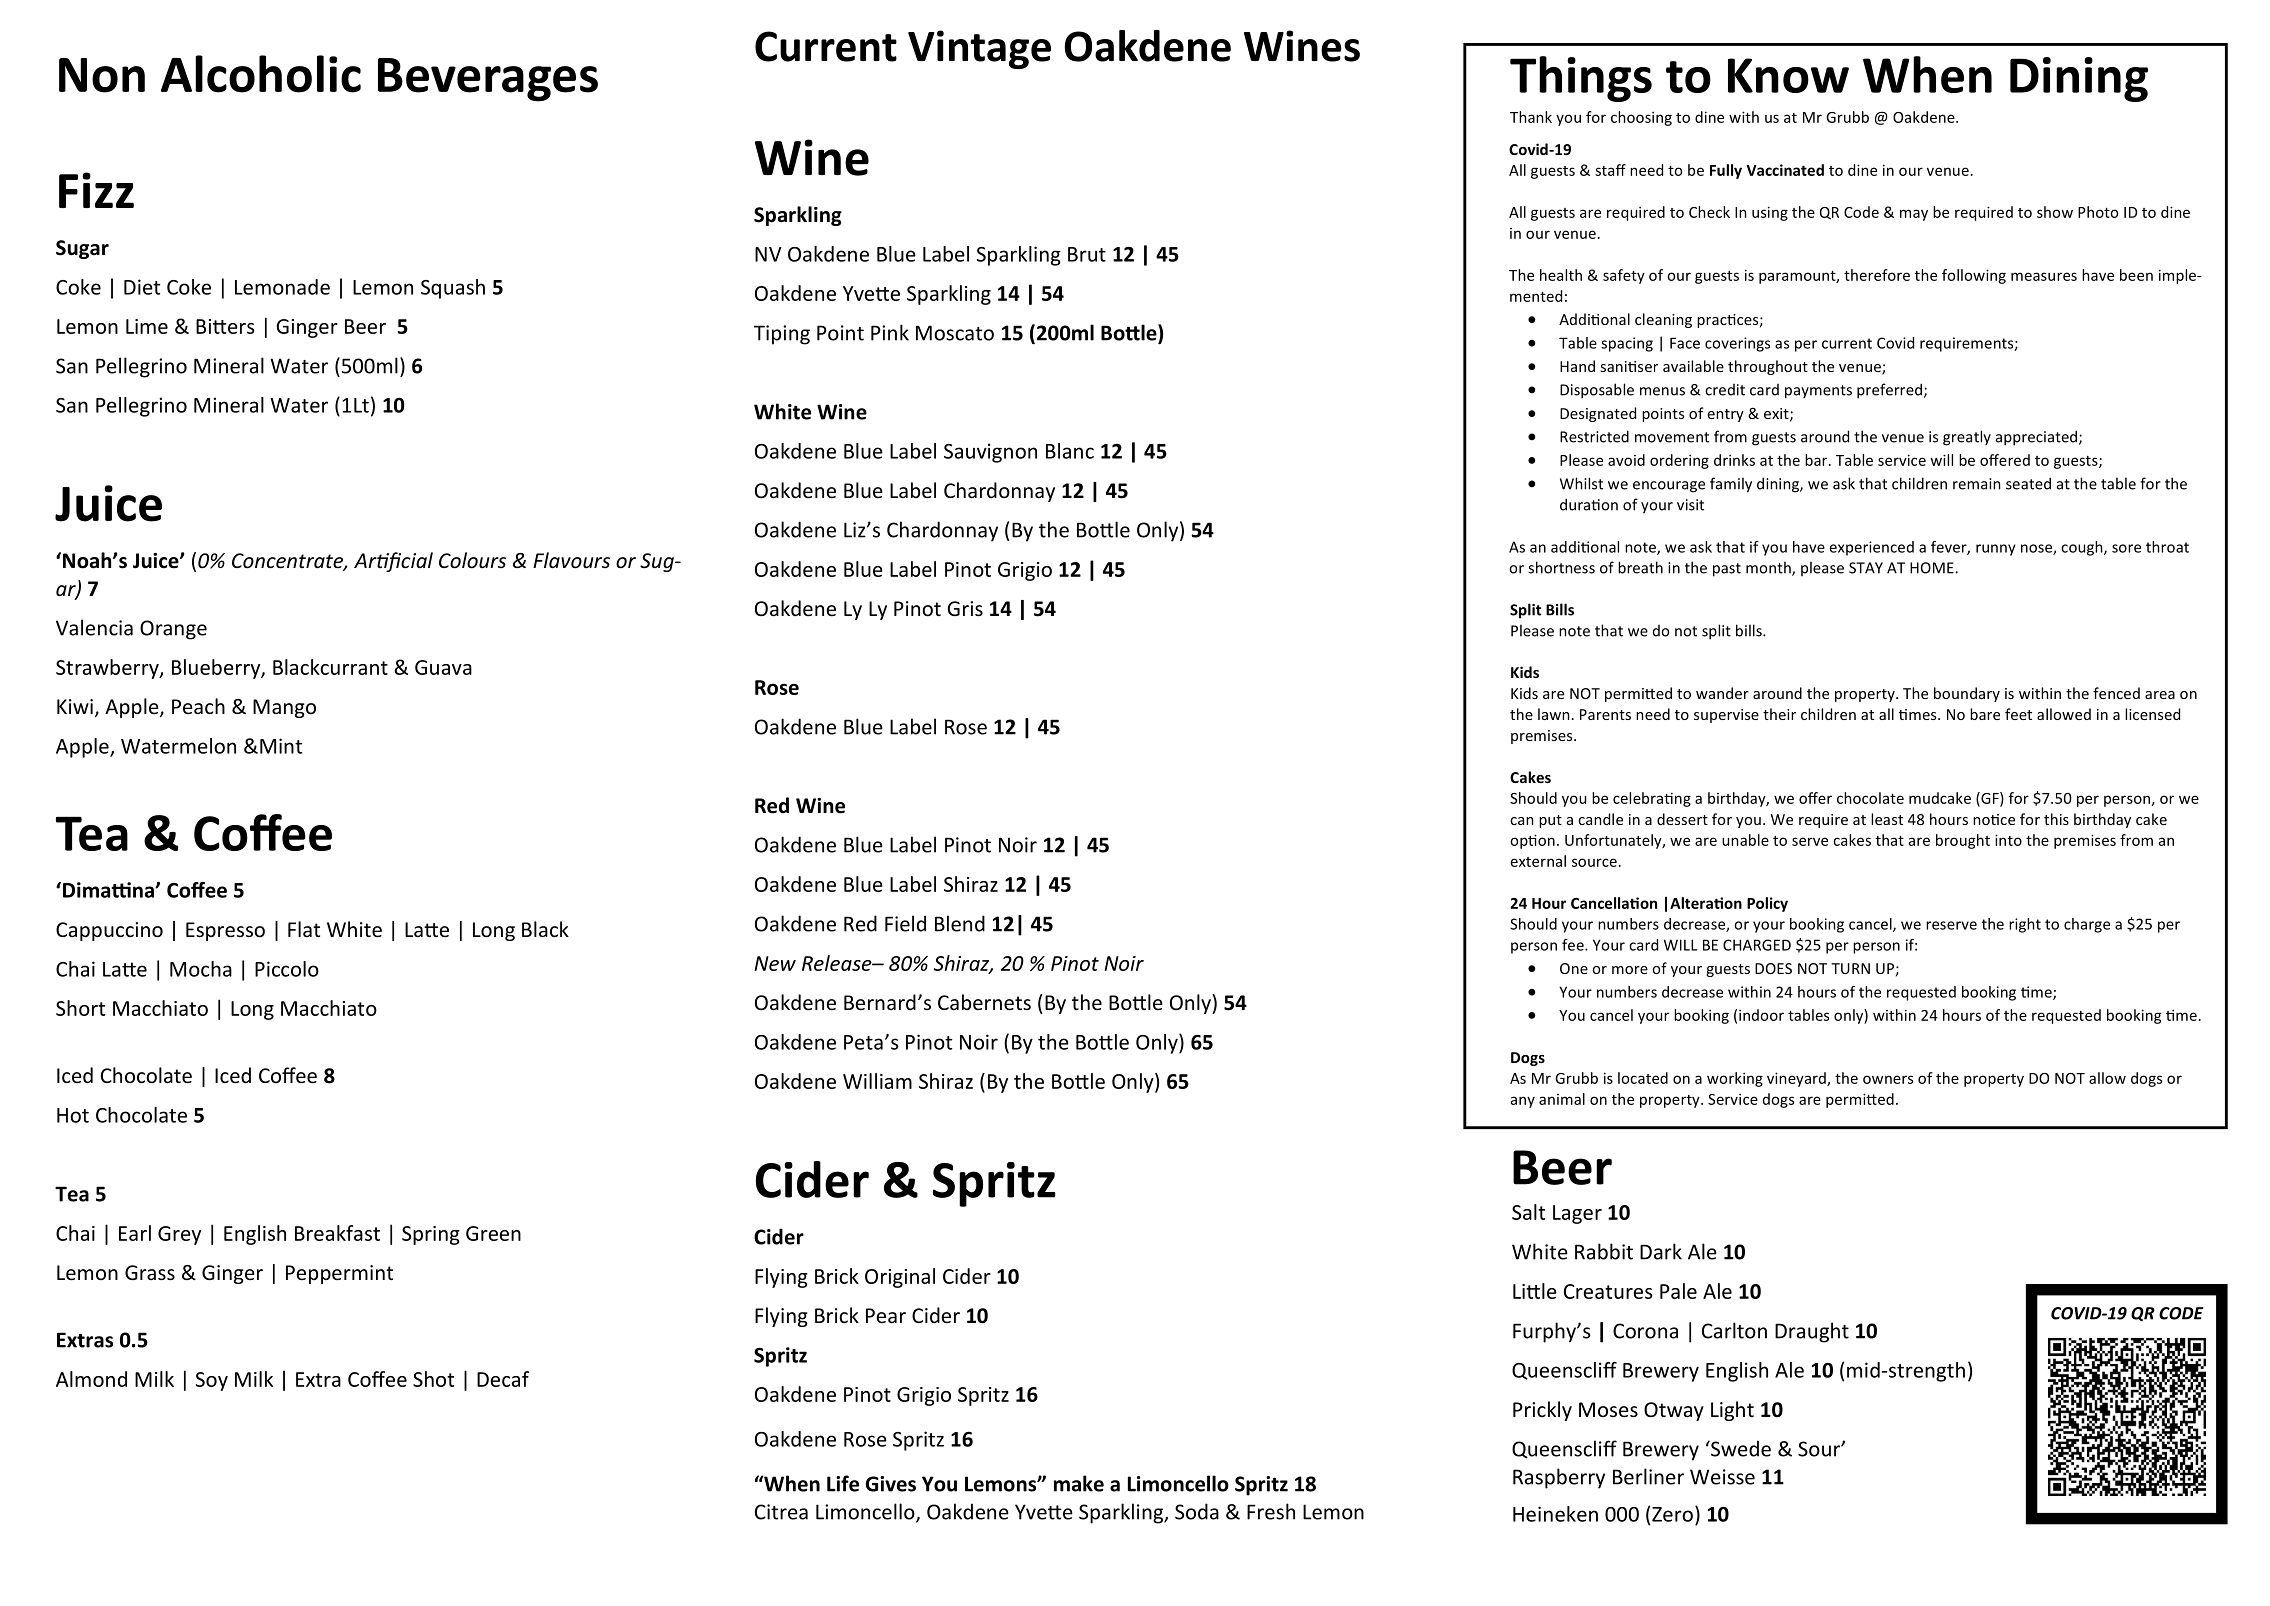 Image resolution: width=2270 pixels, height=1606 pixels. Describe the element at coordinates (1871, 548) in the screenshot. I see `experienced` at that location.
